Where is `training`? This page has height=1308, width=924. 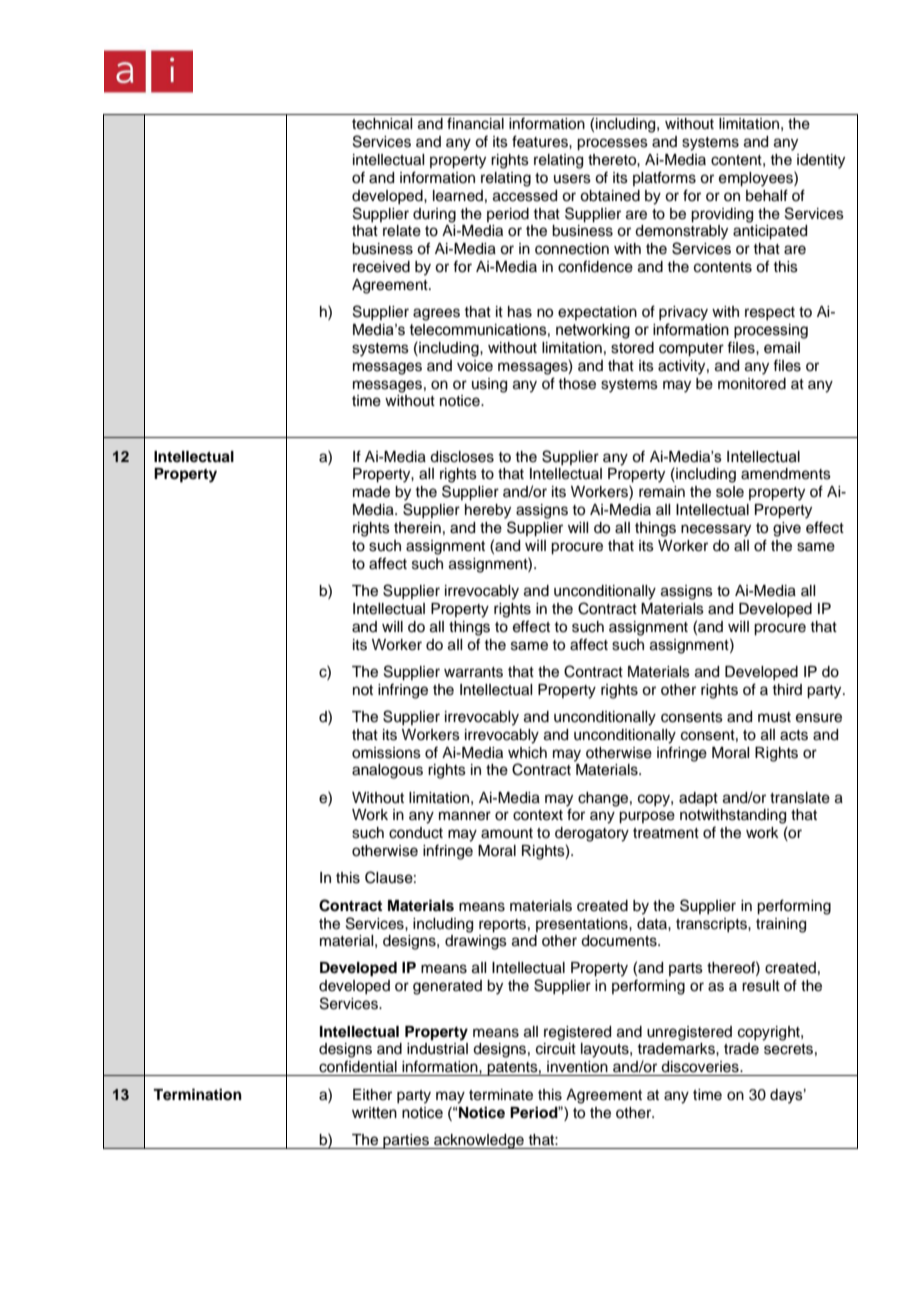
training is located at coordinates (781, 925).
